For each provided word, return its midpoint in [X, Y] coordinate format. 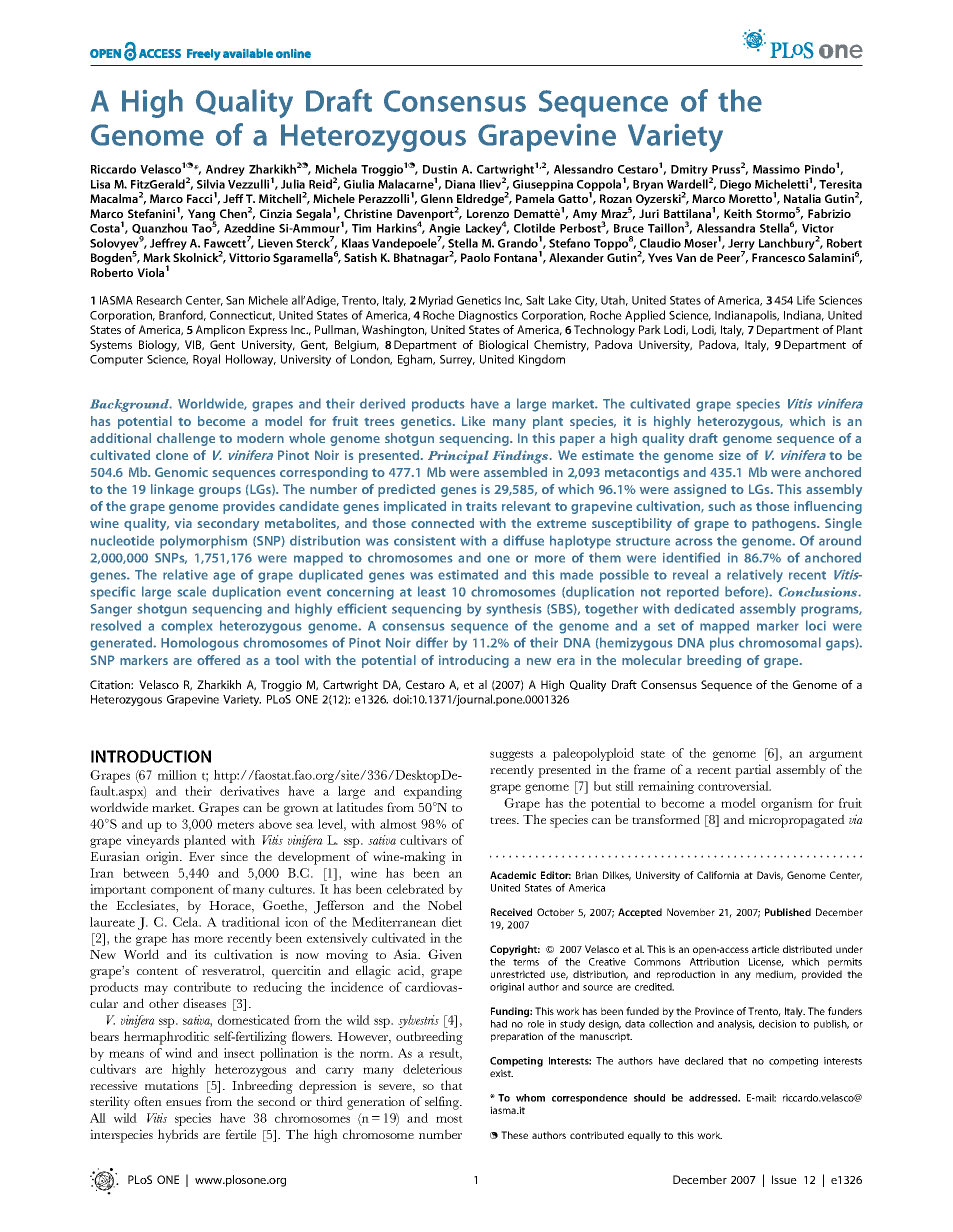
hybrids [178, 1136]
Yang [202, 216]
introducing [474, 661]
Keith [738, 213]
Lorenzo [488, 213]
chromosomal [780, 642]
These [514, 1135]
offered [218, 660]
